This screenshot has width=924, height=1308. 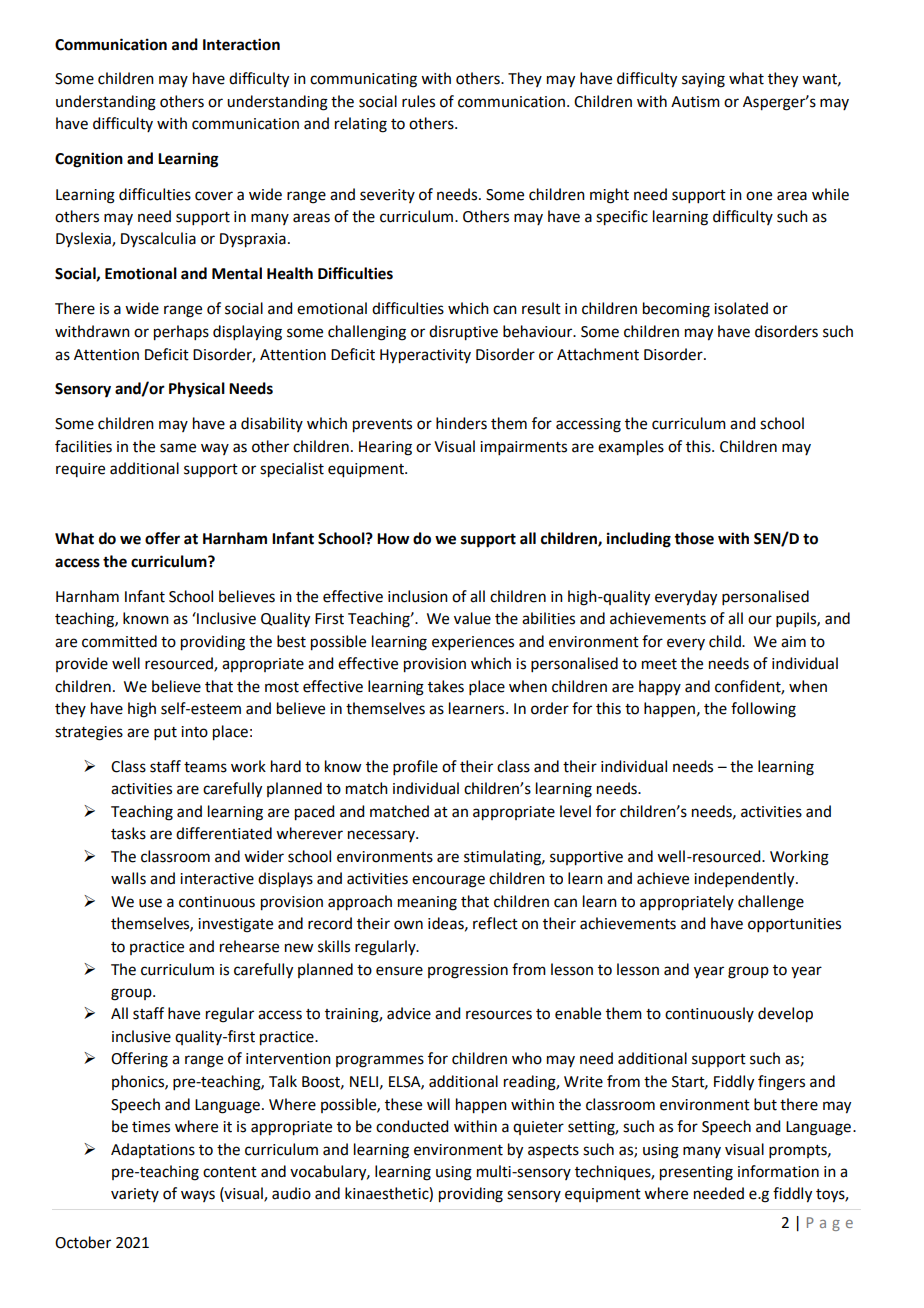 What do you see at coordinates (741, 308) in the screenshot?
I see `isolated` at bounding box center [741, 308].
